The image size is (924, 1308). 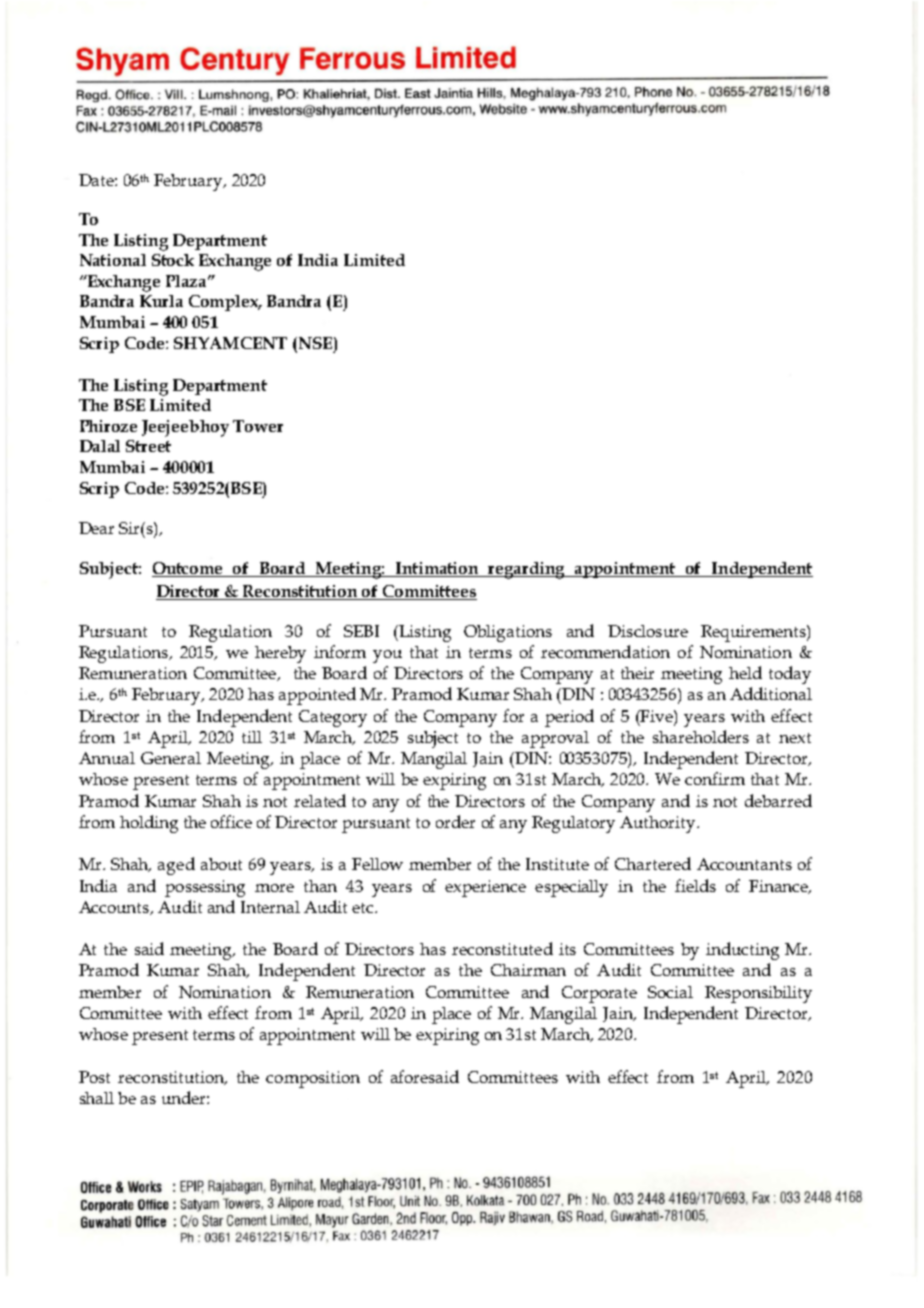 I want to click on composition, so click(x=313, y=1079).
